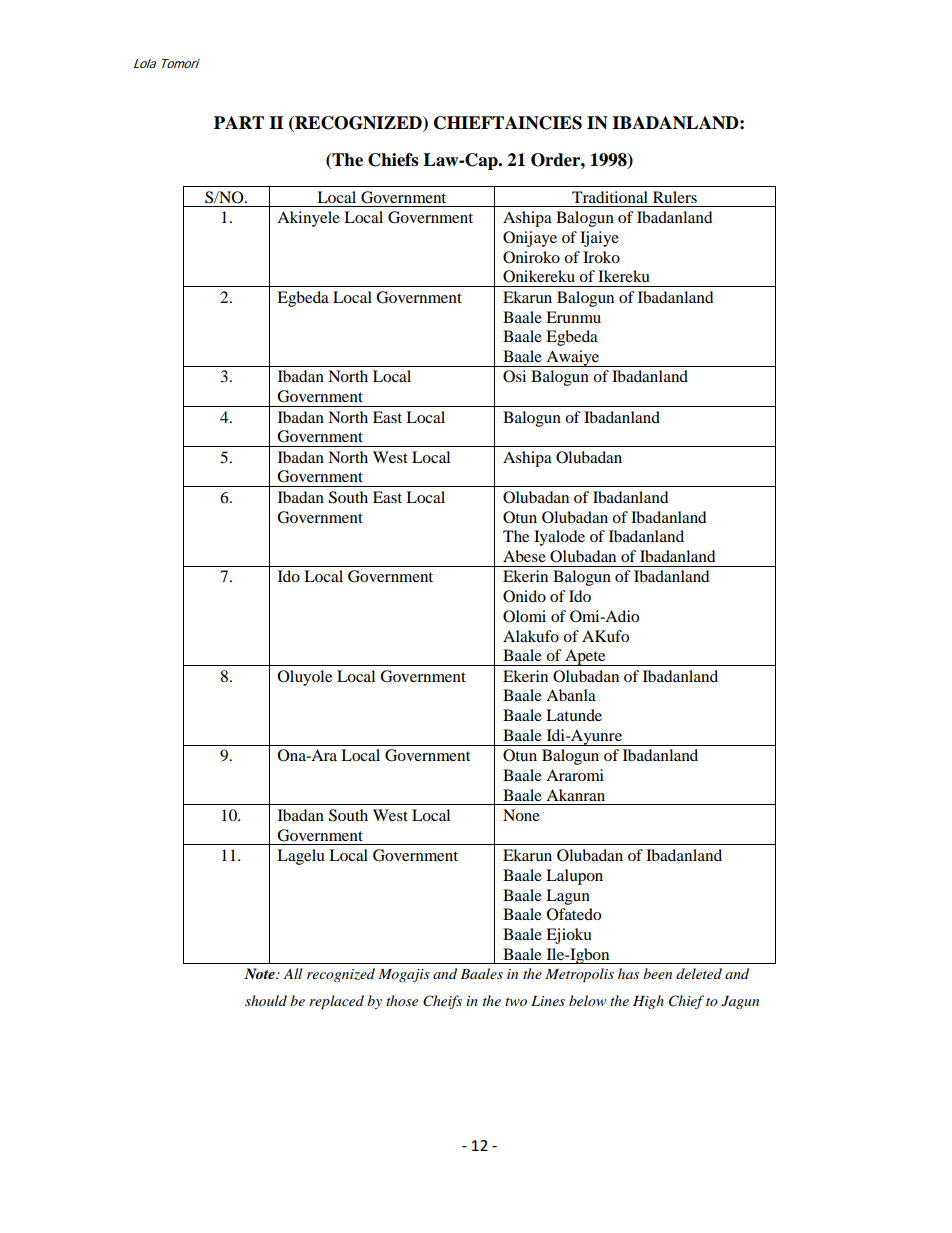 This image has height=1233, width=952. I want to click on None, so click(521, 815).
